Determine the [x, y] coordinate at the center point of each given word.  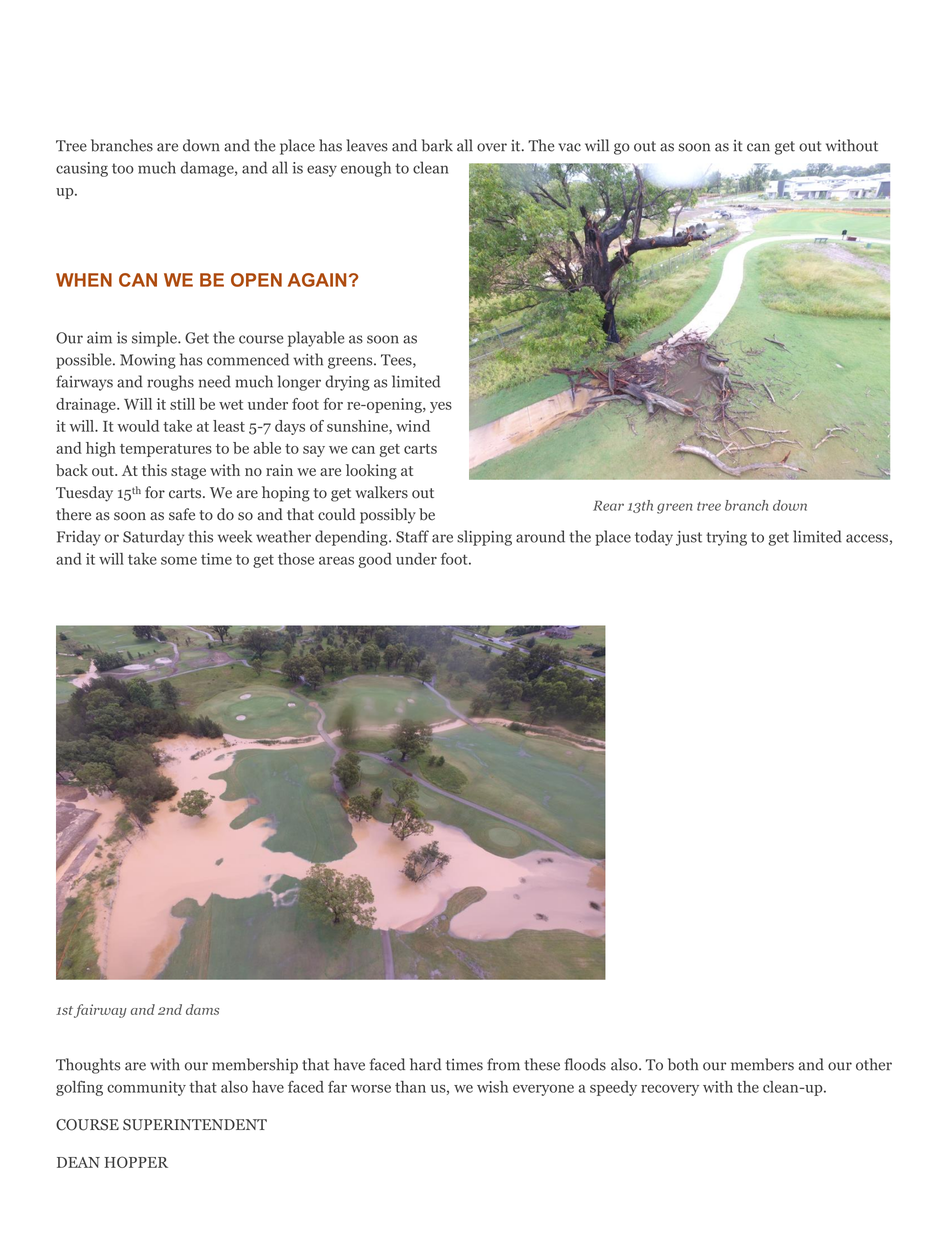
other [874, 1064]
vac [569, 147]
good [375, 560]
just [689, 538]
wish [492, 1087]
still [182, 404]
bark [437, 145]
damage [208, 169]
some [179, 560]
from [503, 1064]
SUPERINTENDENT [195, 1125]
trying [726, 538]
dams [202, 1009]
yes [441, 407]
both [683, 1064]
